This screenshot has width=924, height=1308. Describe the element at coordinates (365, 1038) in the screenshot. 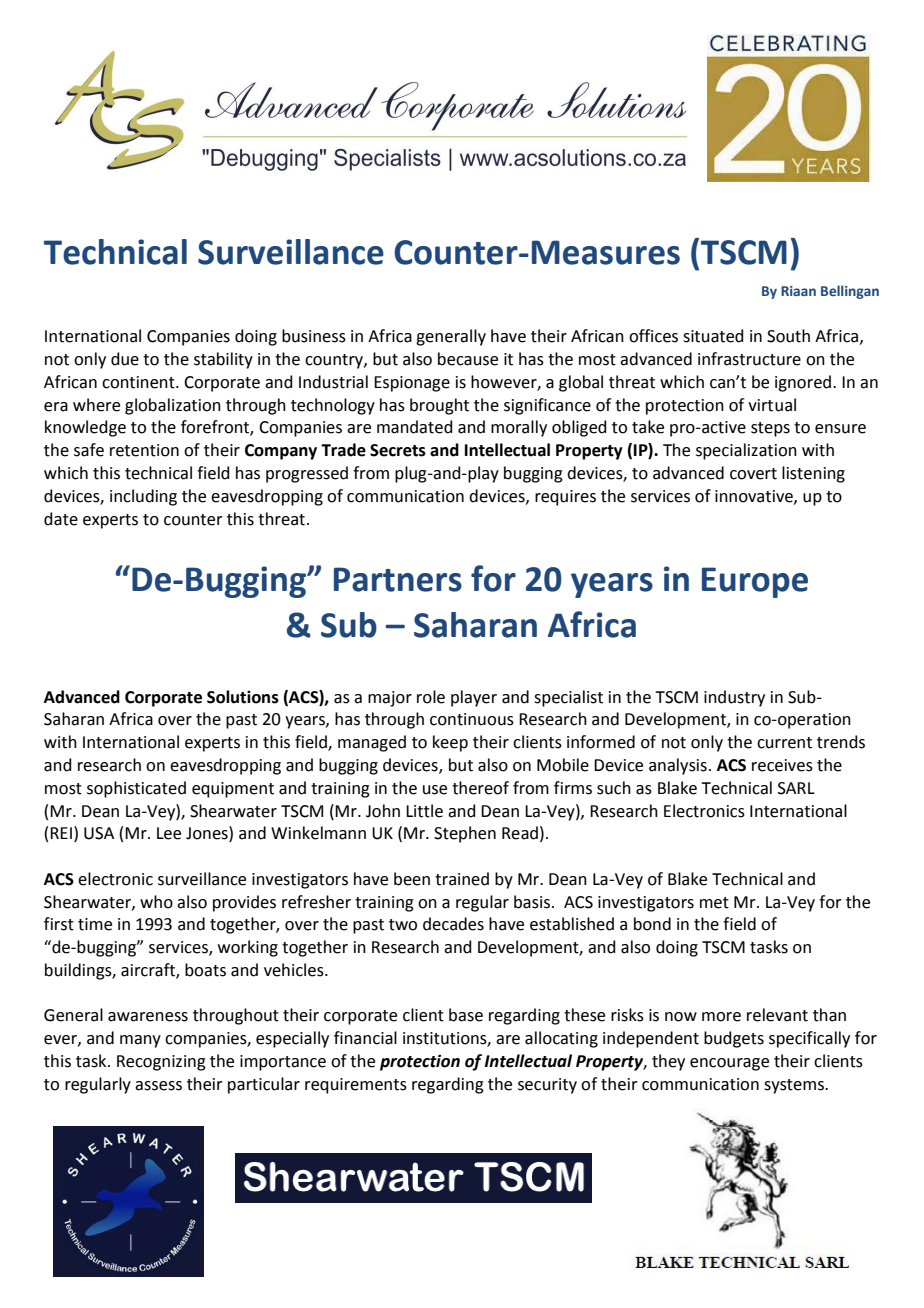

I see `financial` at that location.
